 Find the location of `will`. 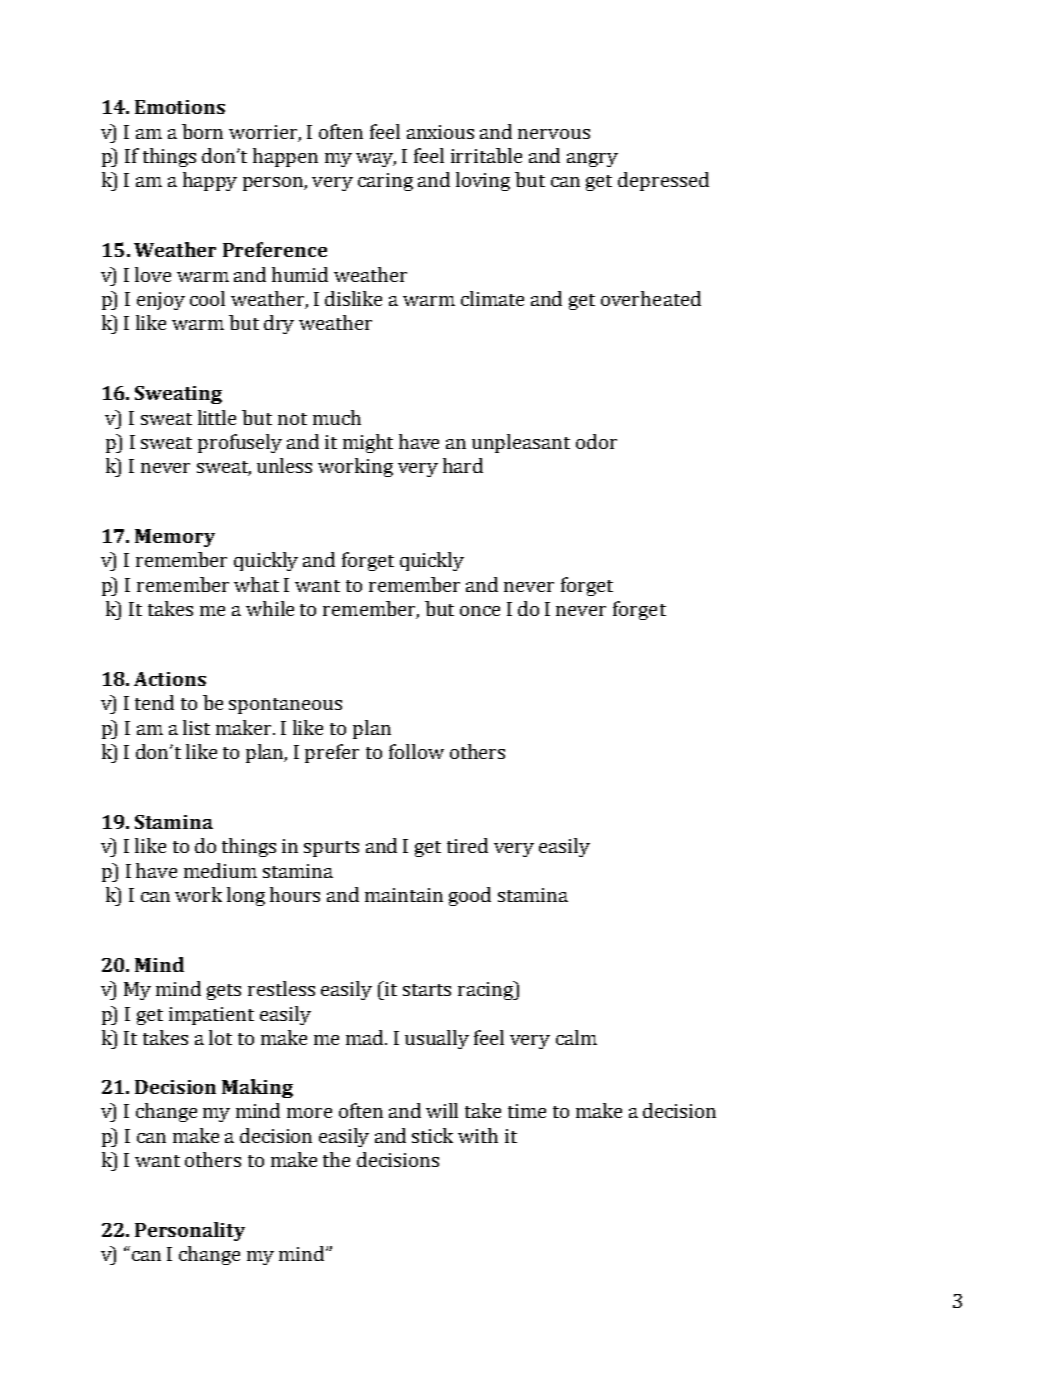

will is located at coordinates (442, 1110).
